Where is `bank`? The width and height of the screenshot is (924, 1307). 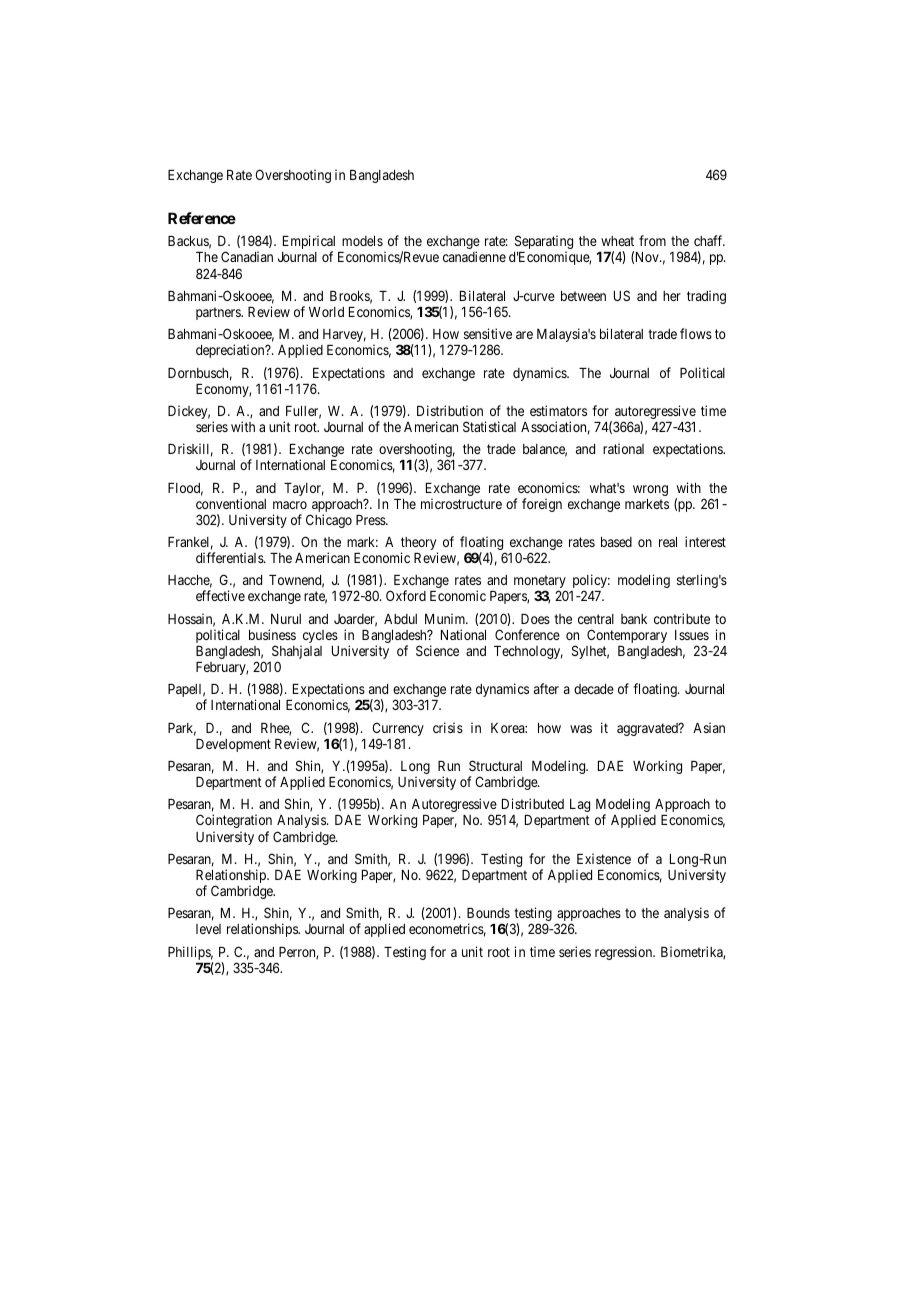 bank is located at coordinates (634, 619).
